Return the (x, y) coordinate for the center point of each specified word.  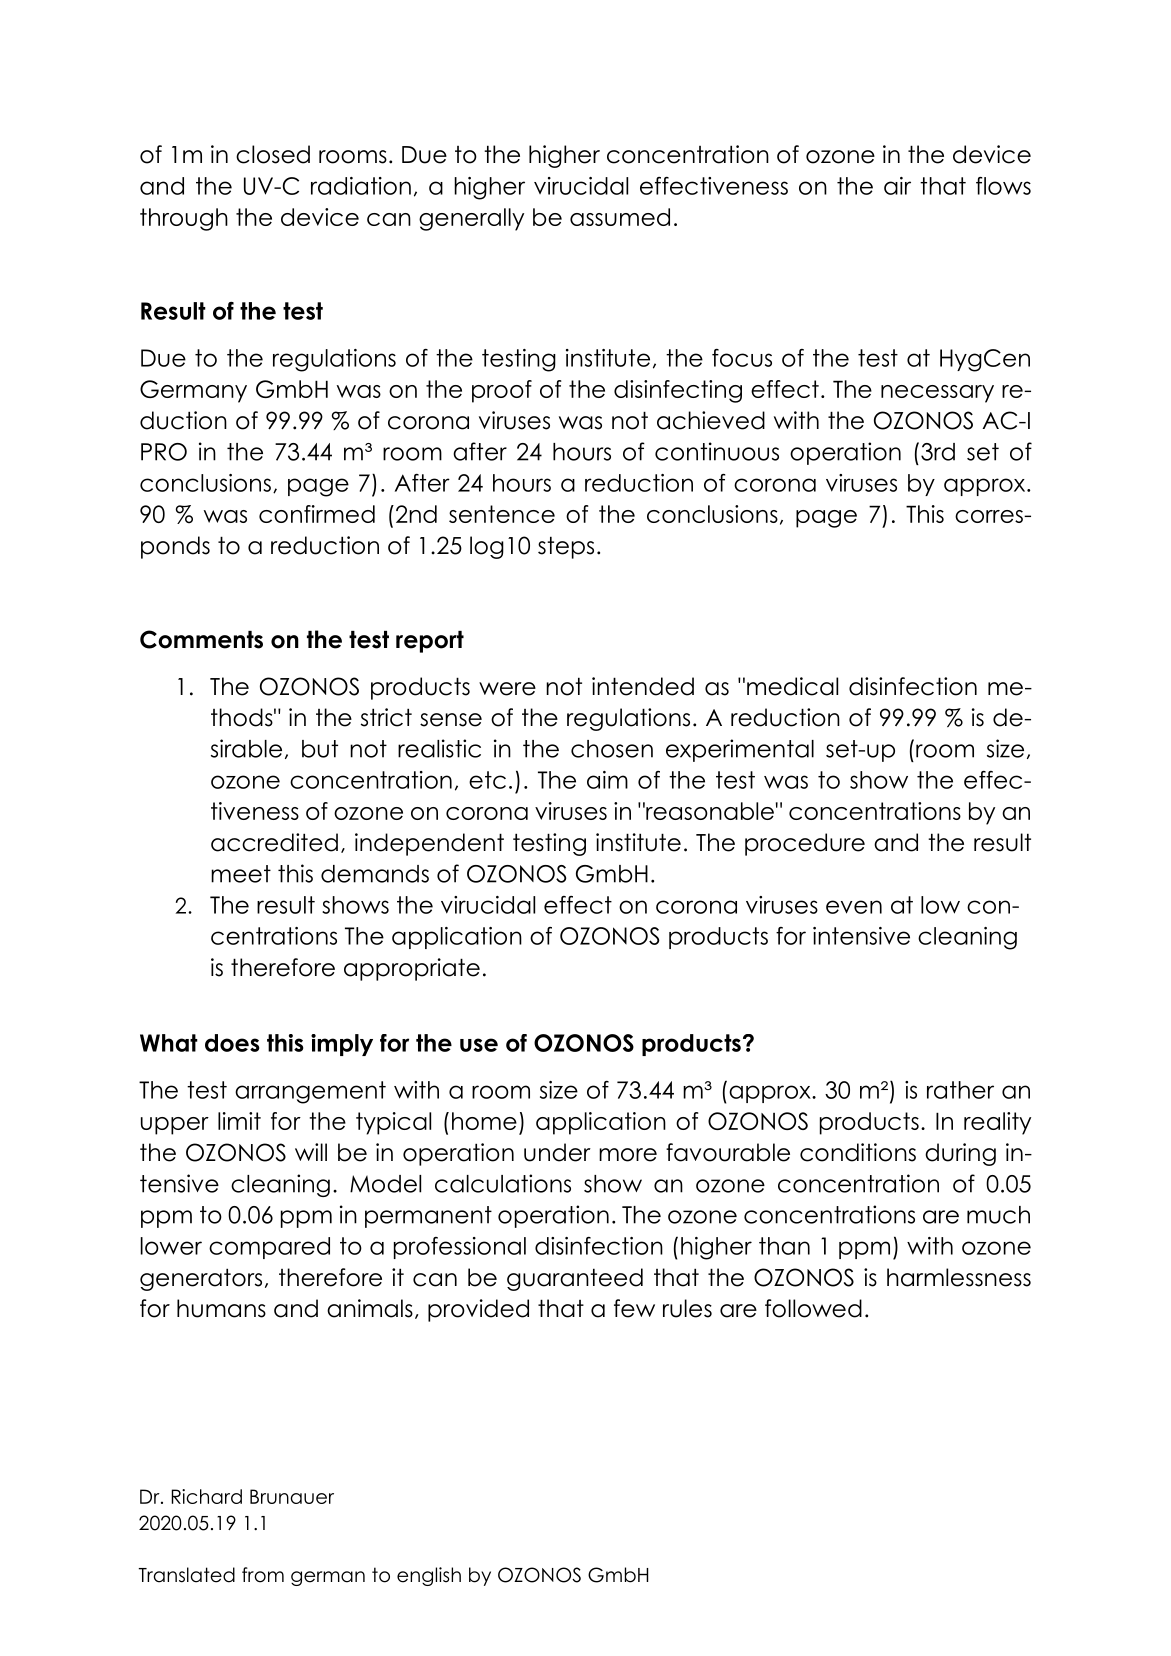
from (263, 1575)
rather (960, 1090)
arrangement (310, 1092)
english (429, 1576)
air (897, 186)
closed (273, 154)
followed (813, 1308)
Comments (201, 639)
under (557, 1152)
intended (643, 686)
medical (792, 686)
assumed (620, 217)
